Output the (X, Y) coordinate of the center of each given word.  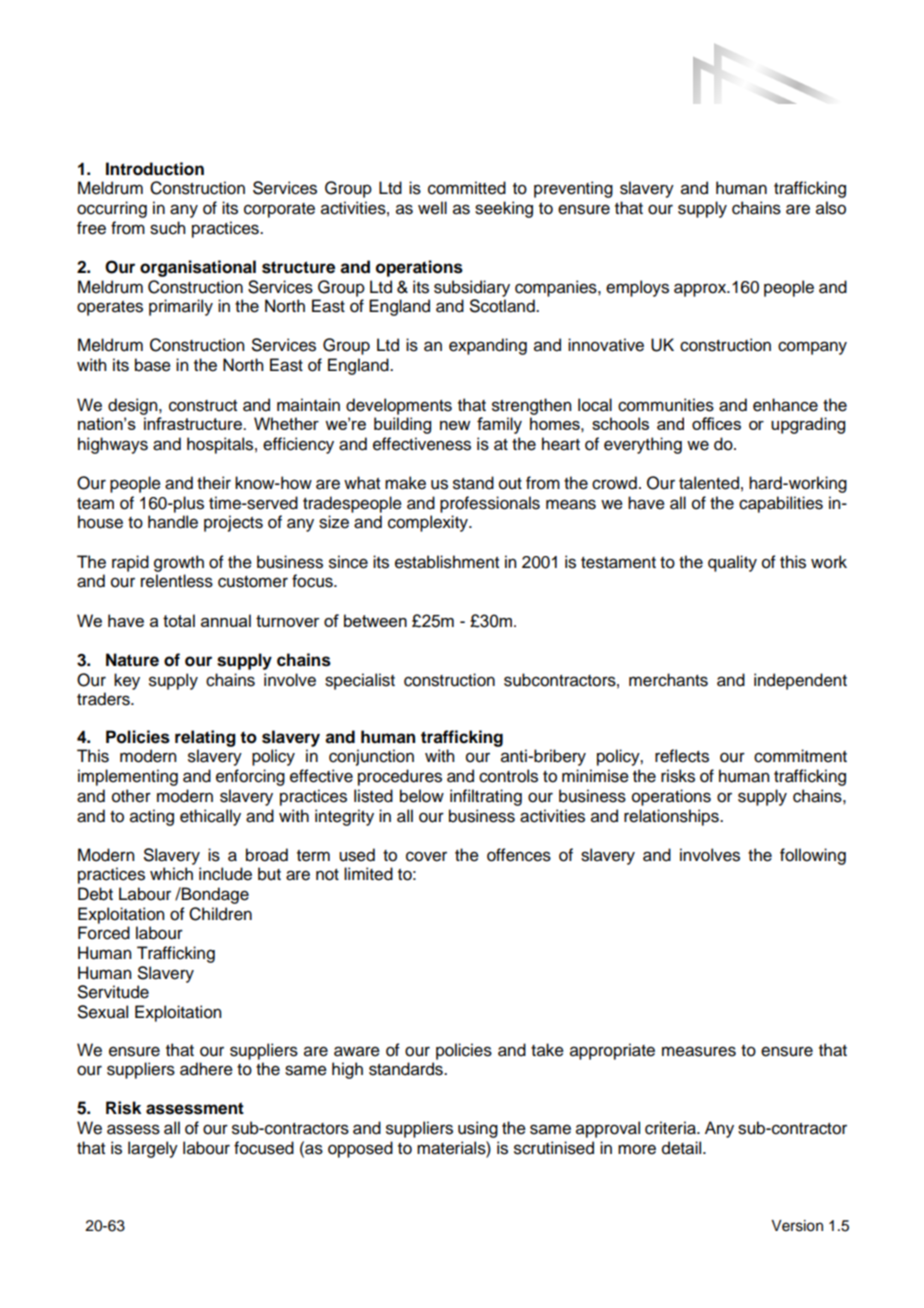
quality (732, 563)
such (167, 228)
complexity (429, 523)
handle (173, 522)
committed (467, 188)
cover (426, 856)
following (813, 856)
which (171, 874)
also (831, 208)
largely (153, 1149)
